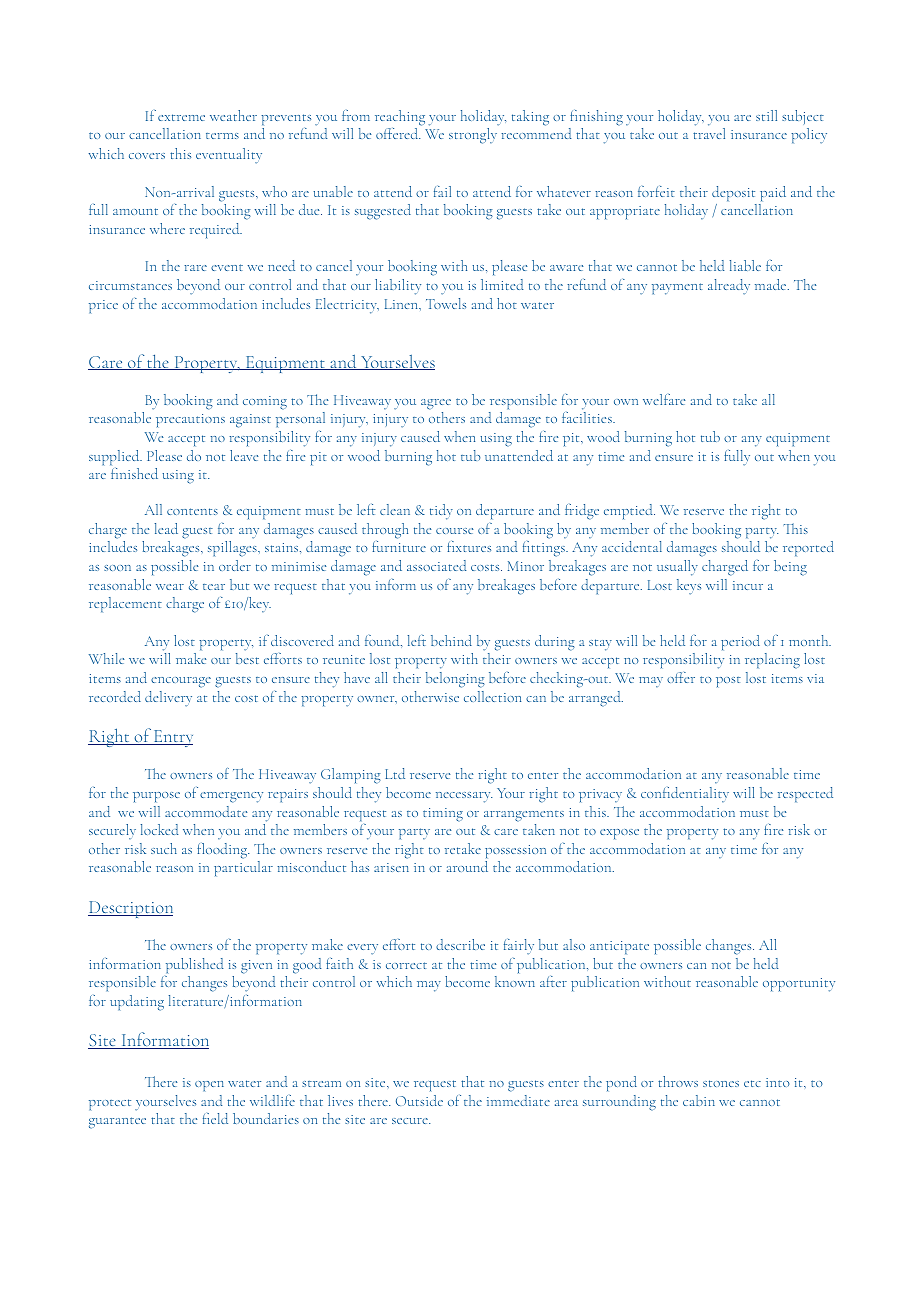 The width and height of the page is (924, 1308). I want to click on purpose, so click(156, 797).
